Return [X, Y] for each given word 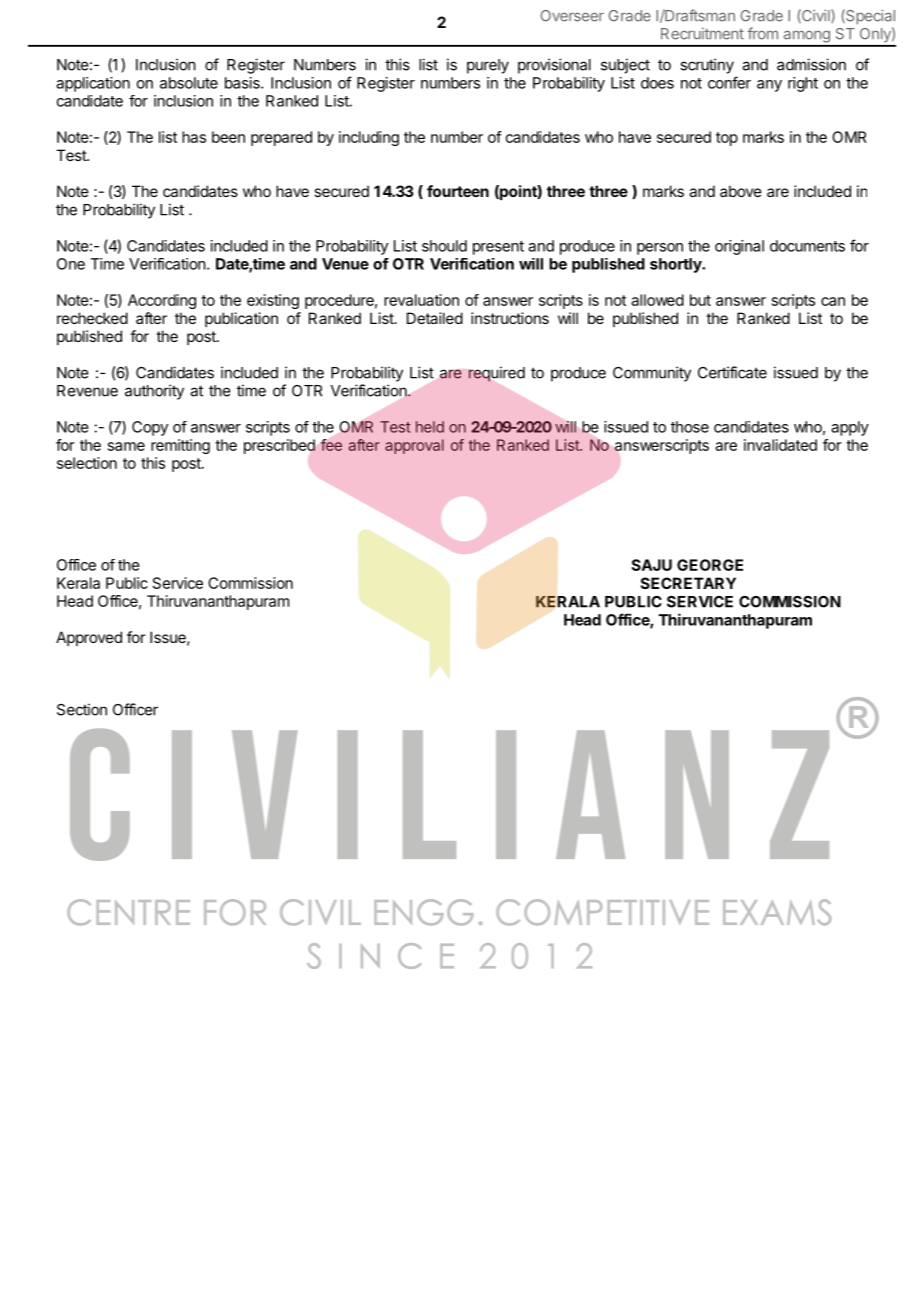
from [762, 33]
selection [87, 463]
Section [82, 709]
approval [414, 446]
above [741, 191]
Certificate [732, 372]
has [194, 137]
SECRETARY [688, 583]
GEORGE [710, 565]
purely [488, 66]
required [497, 374]
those [690, 427]
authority [154, 392]
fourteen [458, 191]
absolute [189, 83]
